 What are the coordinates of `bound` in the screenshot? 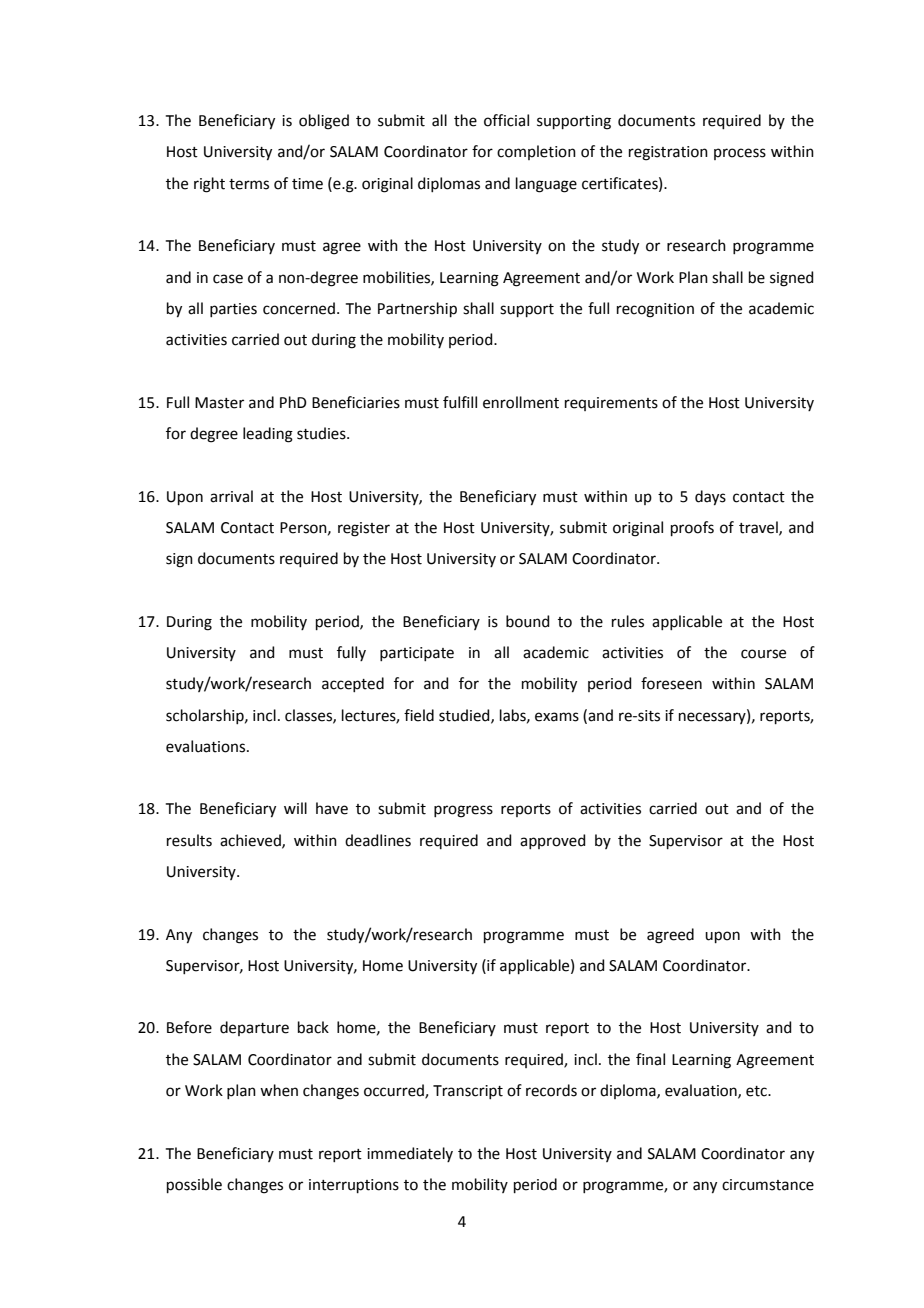 It's located at (528, 621).
